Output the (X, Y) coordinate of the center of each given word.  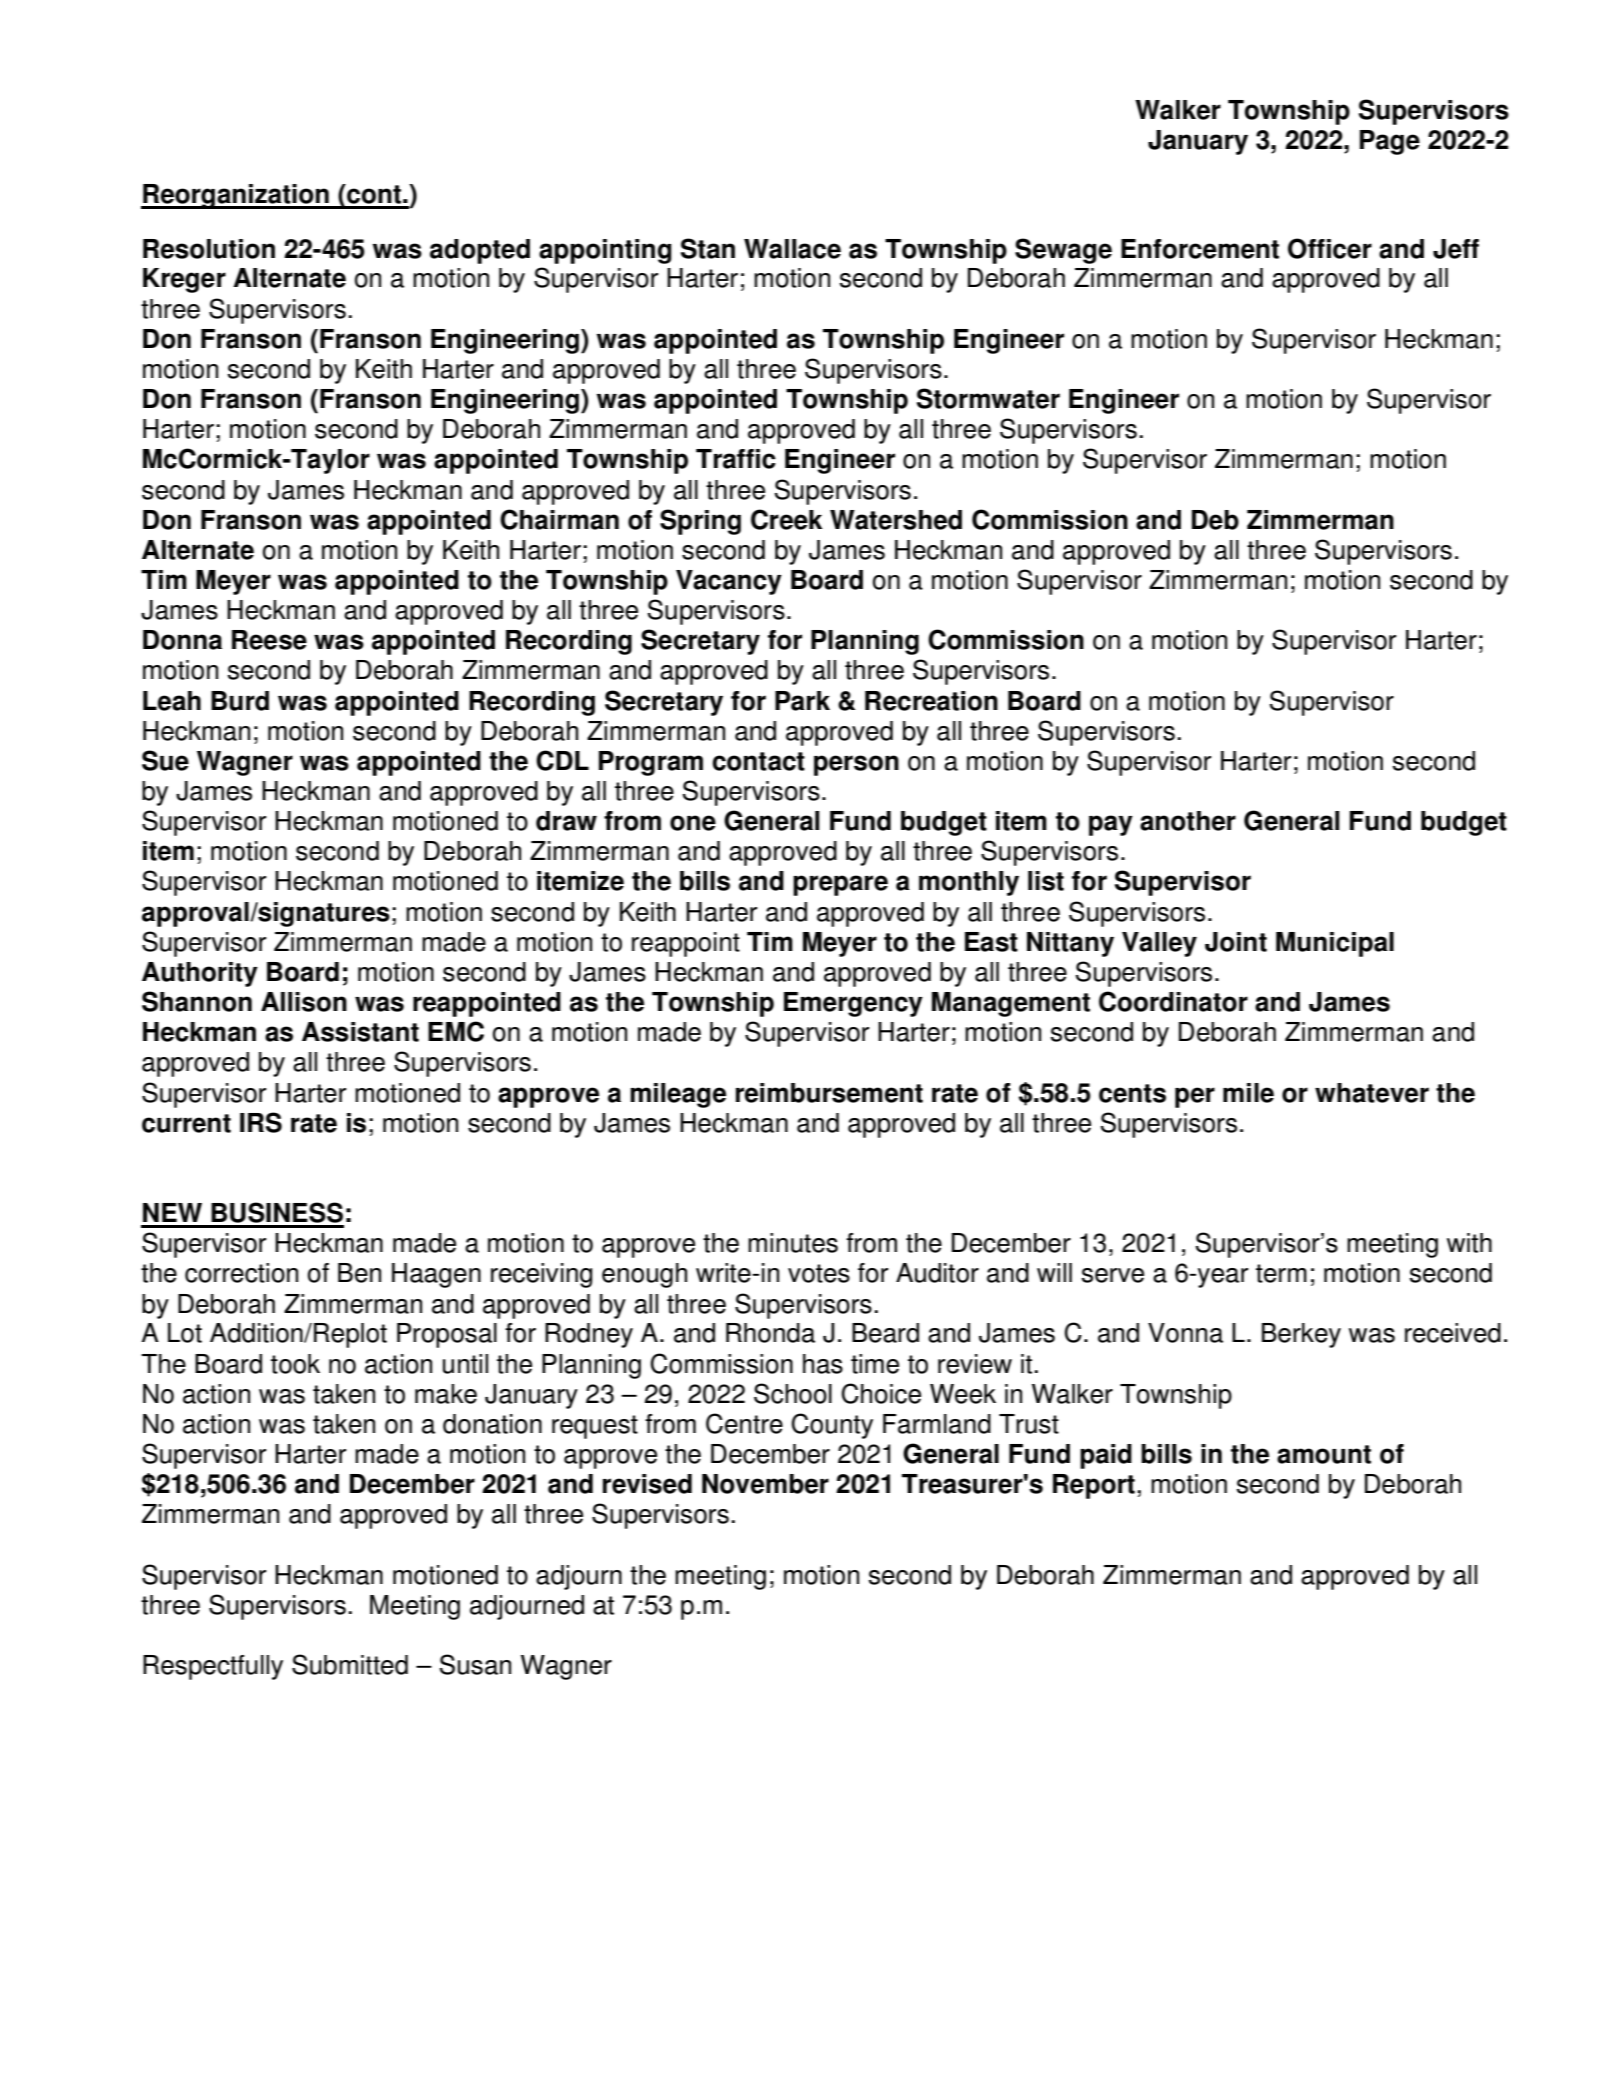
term (1281, 1273)
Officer (1330, 248)
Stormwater (988, 398)
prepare (840, 885)
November (765, 1484)
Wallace (792, 249)
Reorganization (236, 196)
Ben (359, 1273)
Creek (786, 519)
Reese (269, 640)
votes (819, 1273)
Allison (304, 1002)
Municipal (1335, 944)
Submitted (350, 1664)
